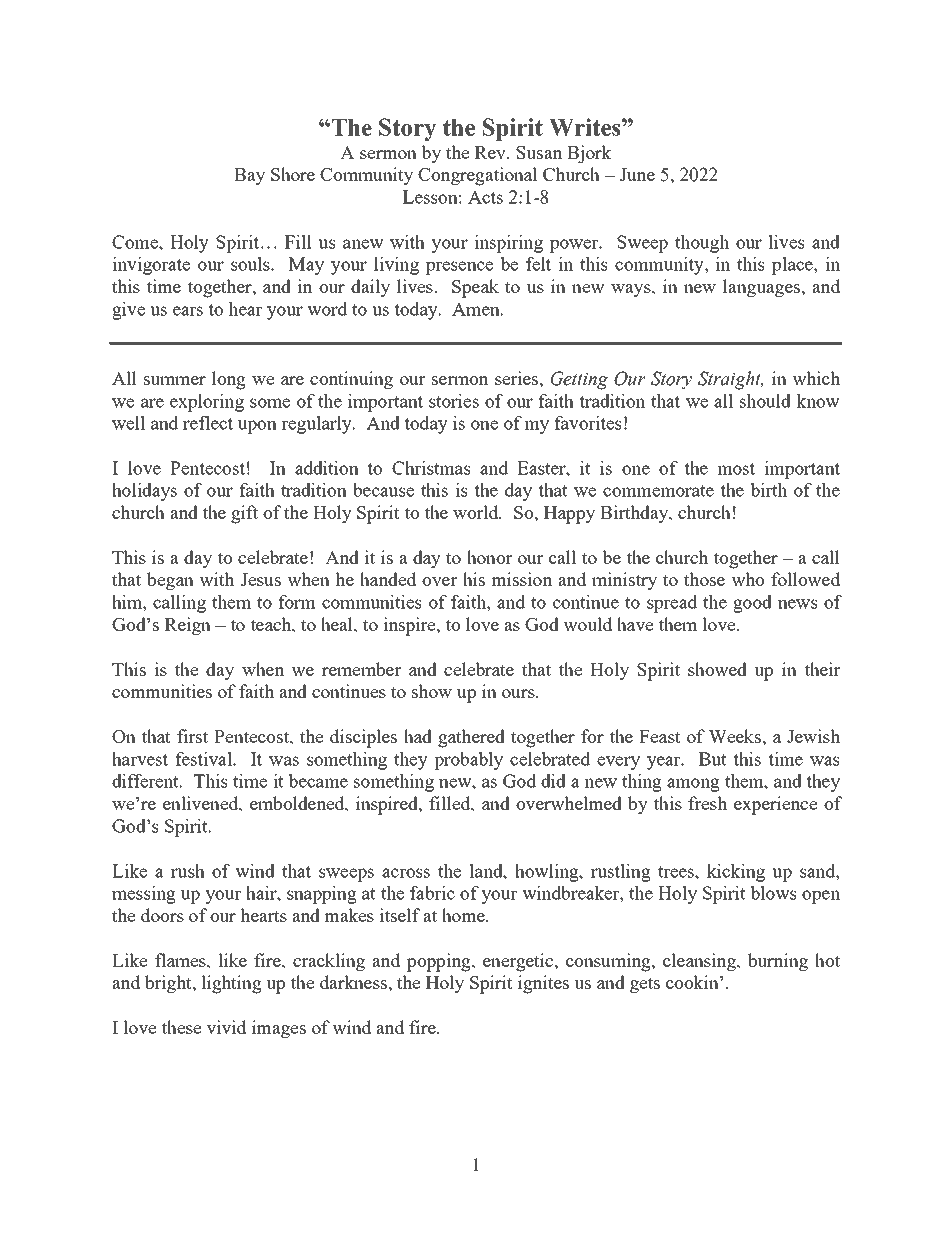 The image size is (952, 1233). I want to click on rush, so click(188, 871).
